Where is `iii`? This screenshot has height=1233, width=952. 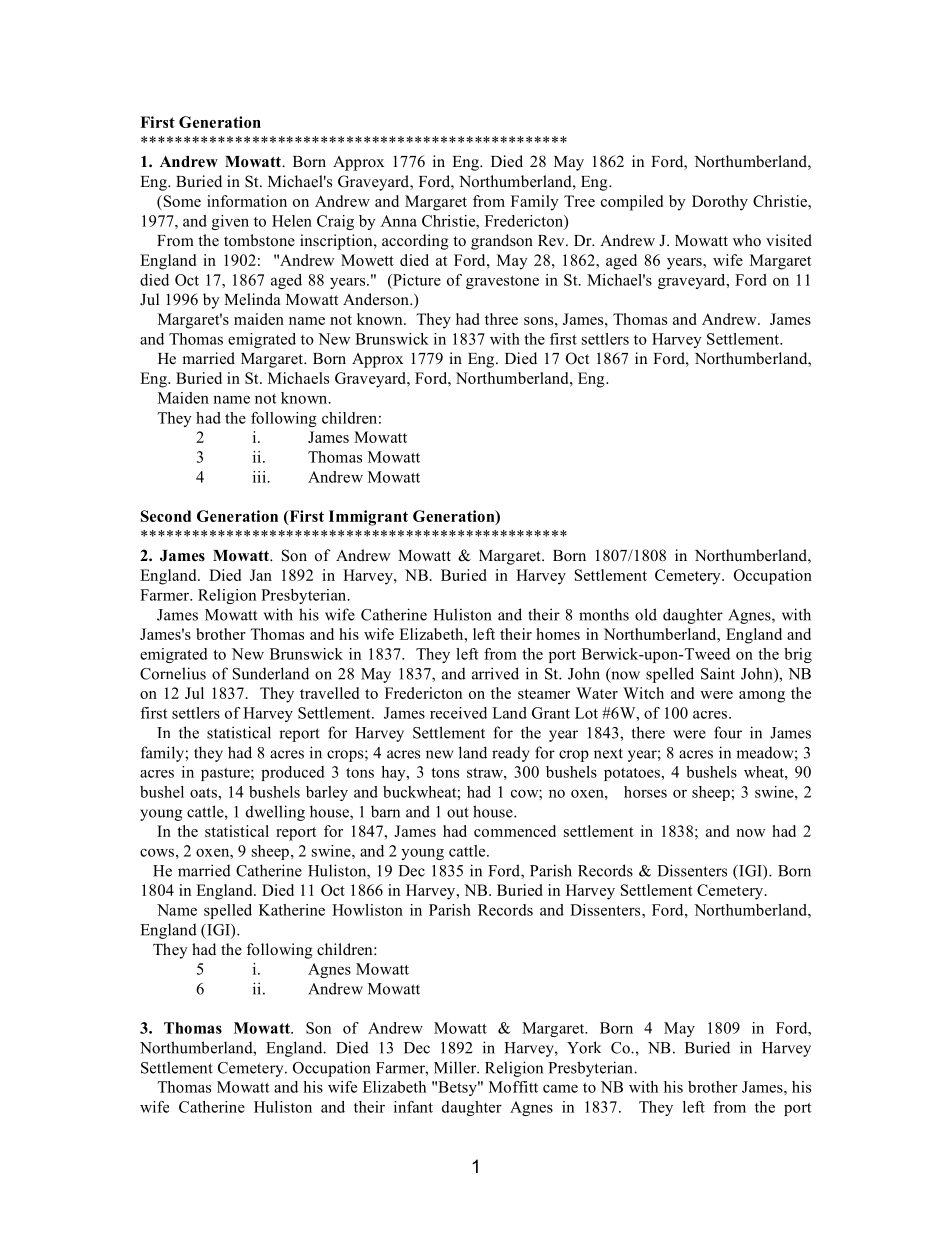
iii is located at coordinates (260, 477).
